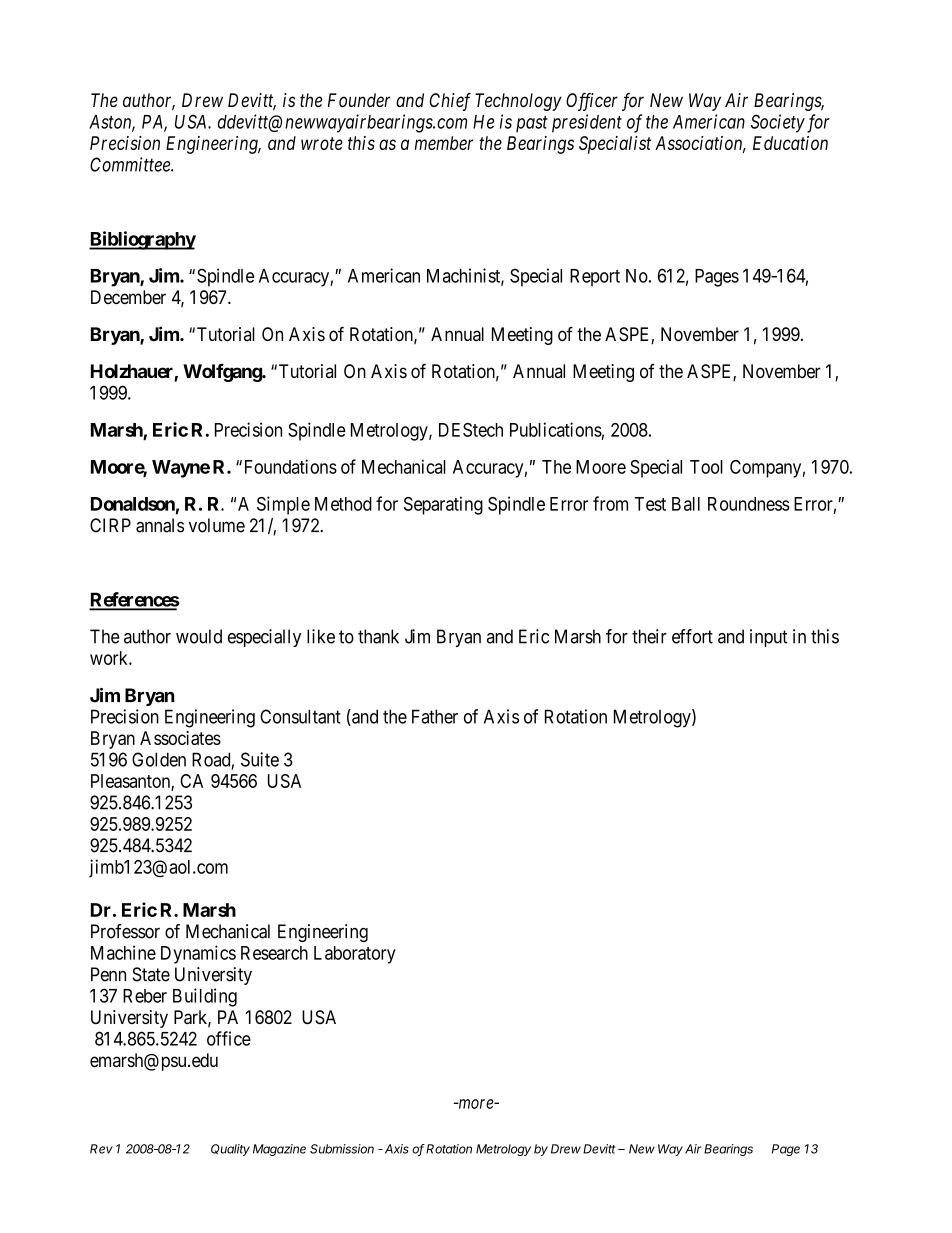 The height and width of the image is (1233, 952). Describe the element at coordinates (778, 123) in the image. I see `Society` at that location.
